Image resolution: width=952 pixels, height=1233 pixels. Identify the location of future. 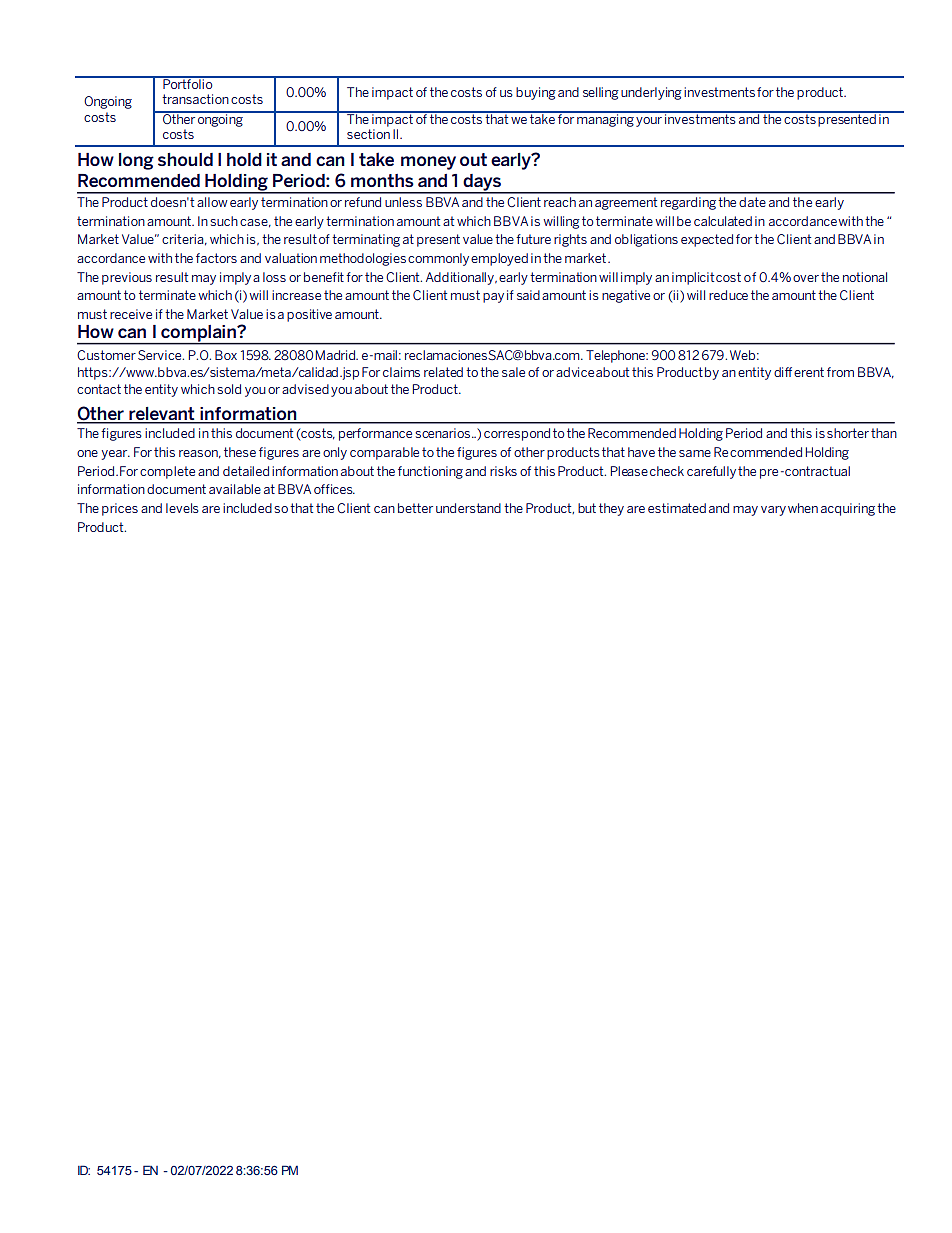
(533, 239).
